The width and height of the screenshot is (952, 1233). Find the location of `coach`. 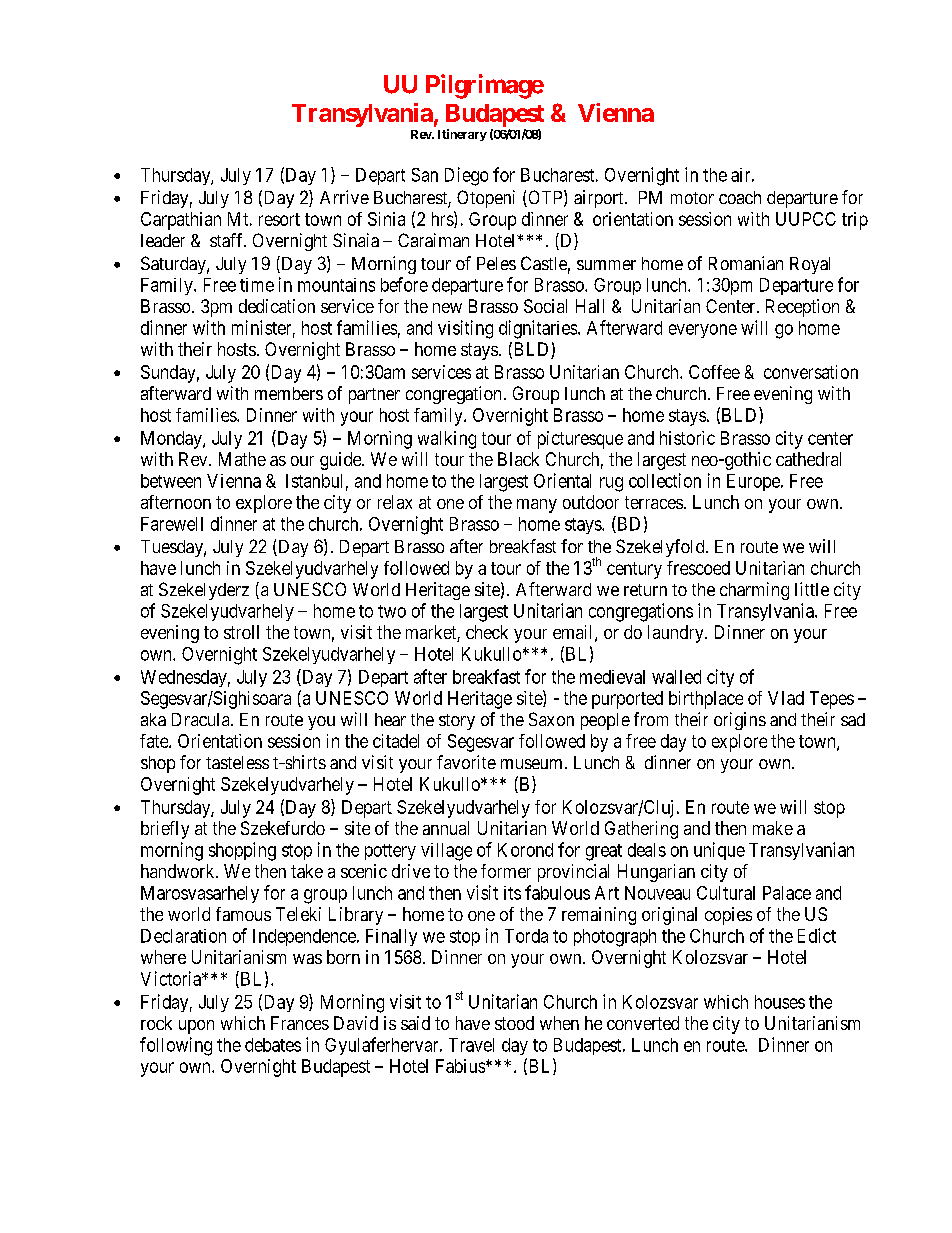

coach is located at coordinates (740, 197).
